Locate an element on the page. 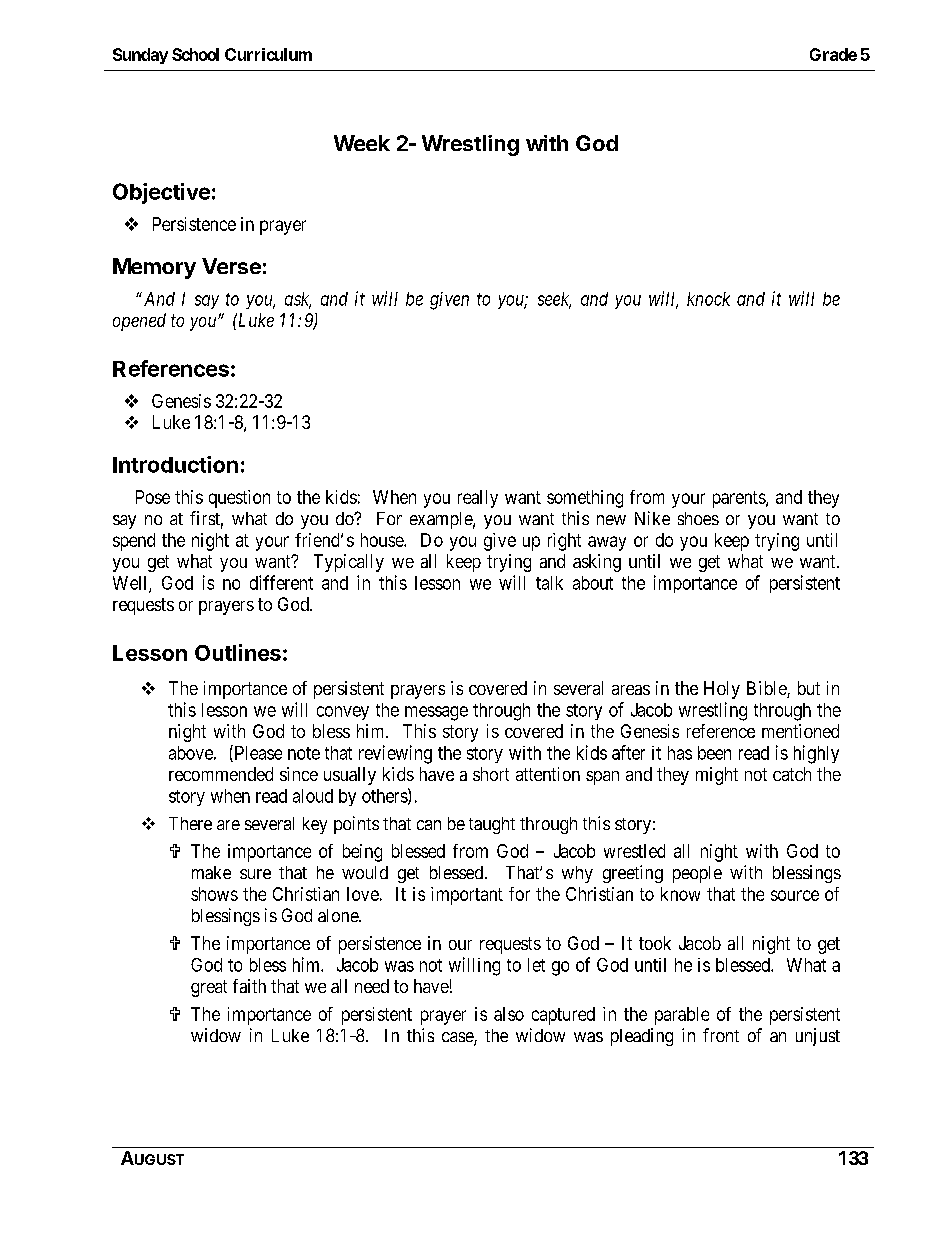 This page has height=1233, width=952. taught is located at coordinates (492, 825).
